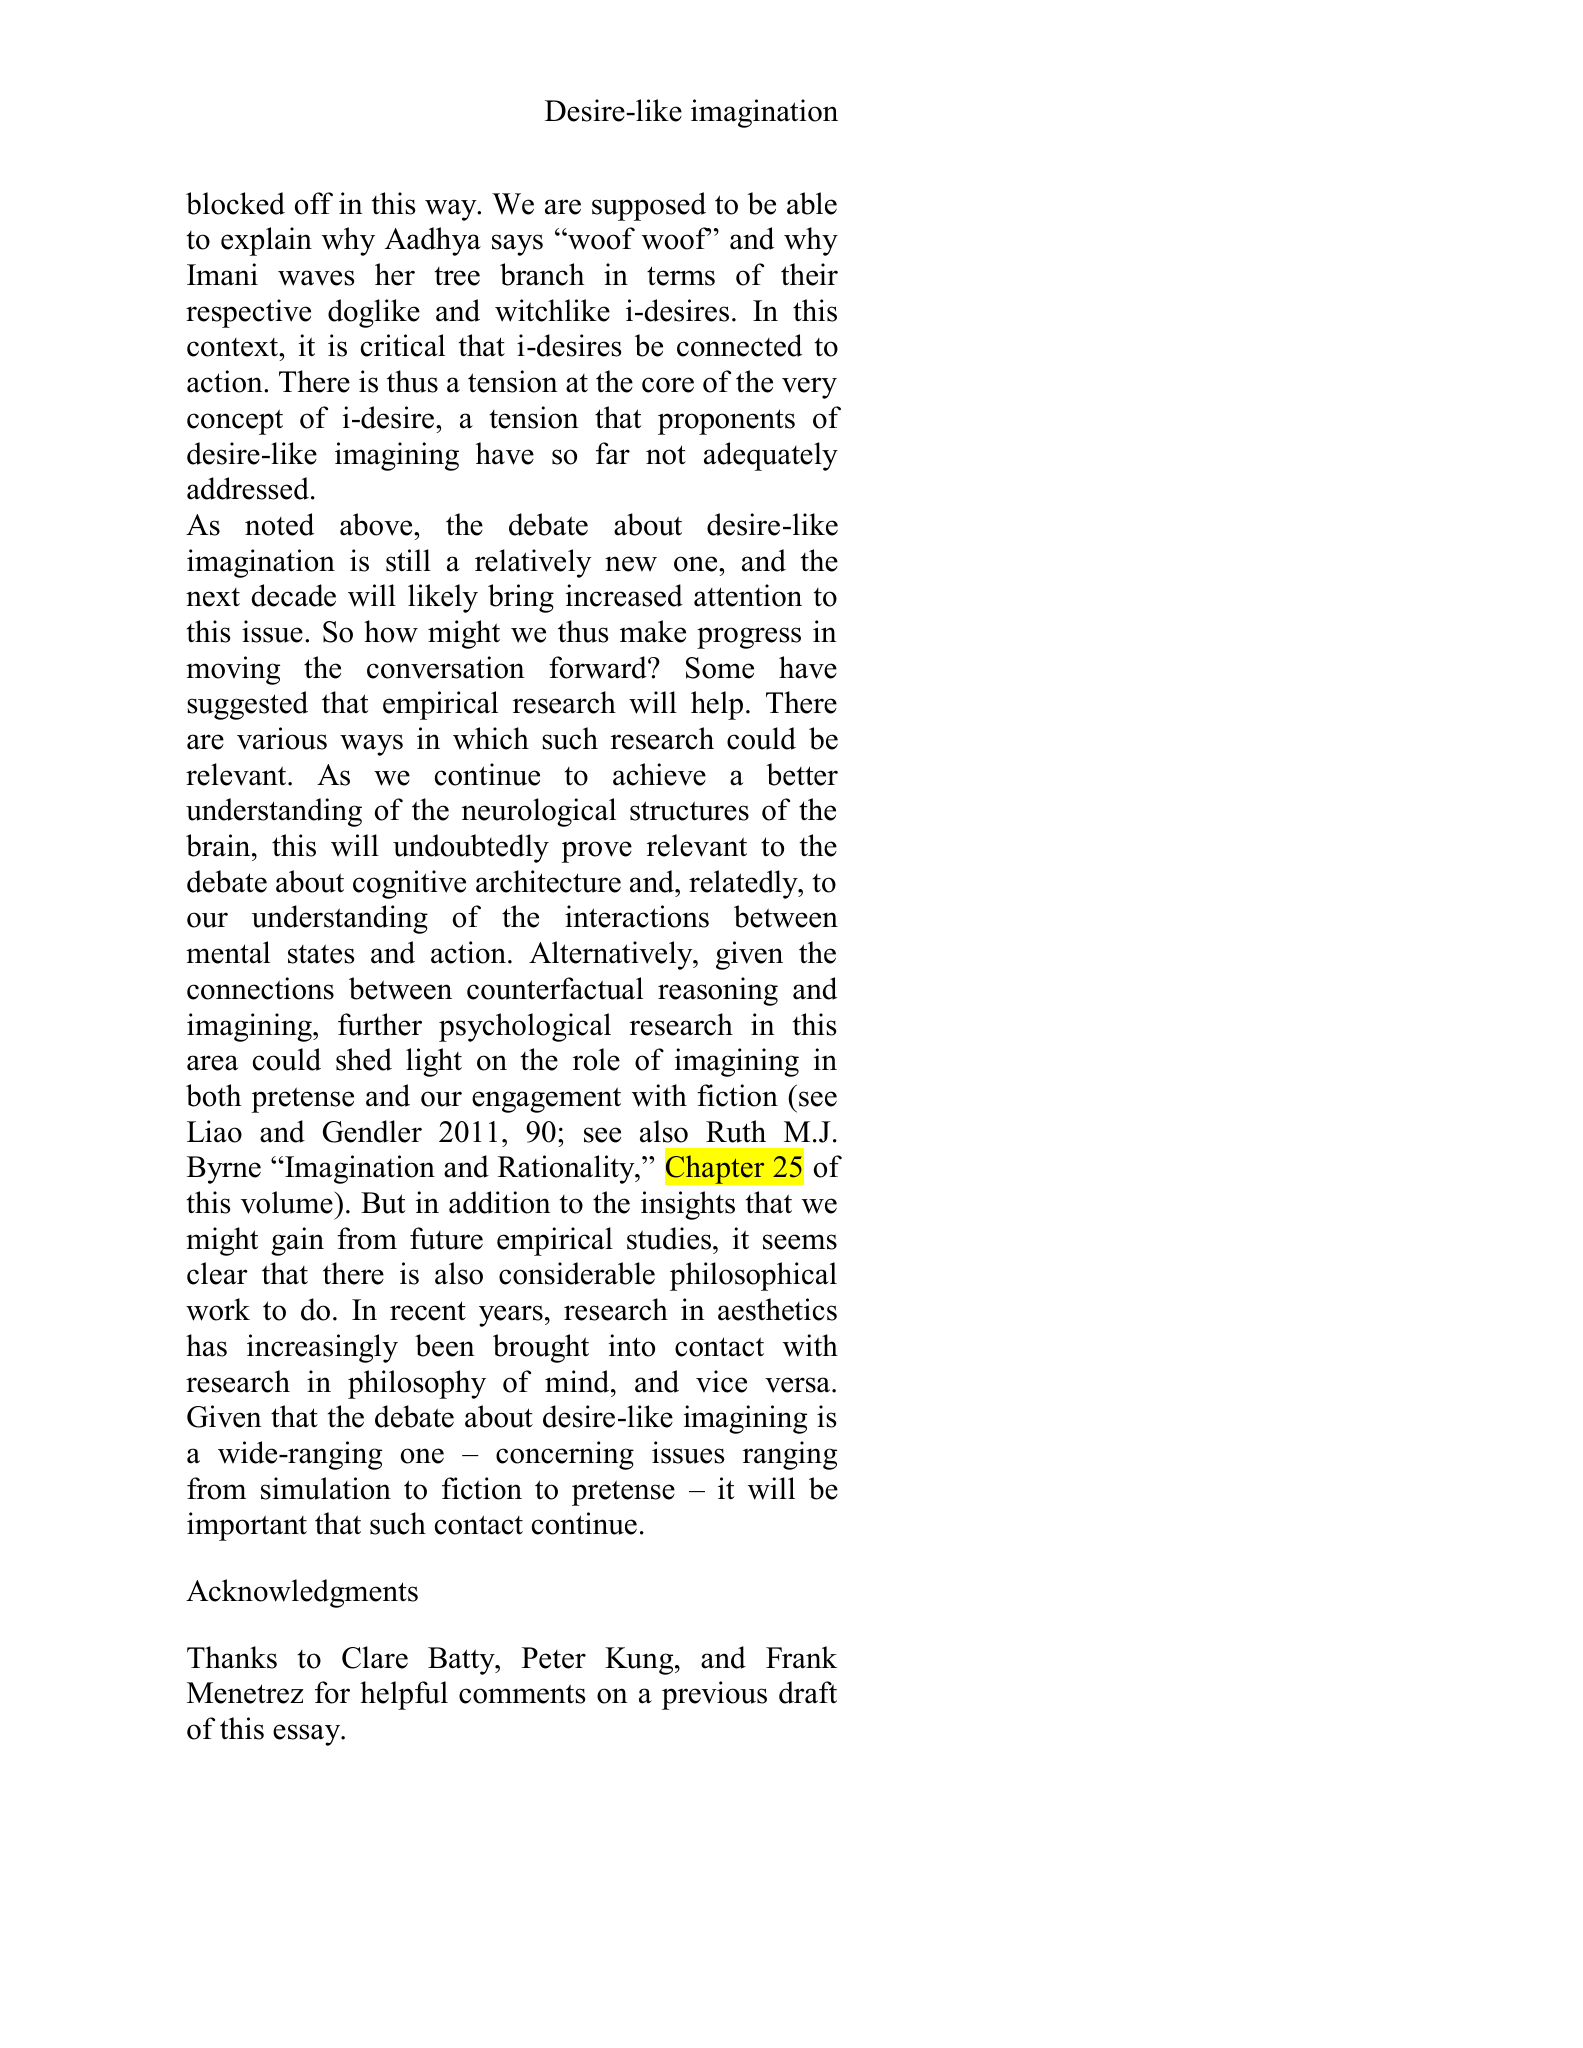 The width and height of the image is (1583, 2048). What do you see at coordinates (517, 245) in the image?
I see `says` at bounding box center [517, 245].
